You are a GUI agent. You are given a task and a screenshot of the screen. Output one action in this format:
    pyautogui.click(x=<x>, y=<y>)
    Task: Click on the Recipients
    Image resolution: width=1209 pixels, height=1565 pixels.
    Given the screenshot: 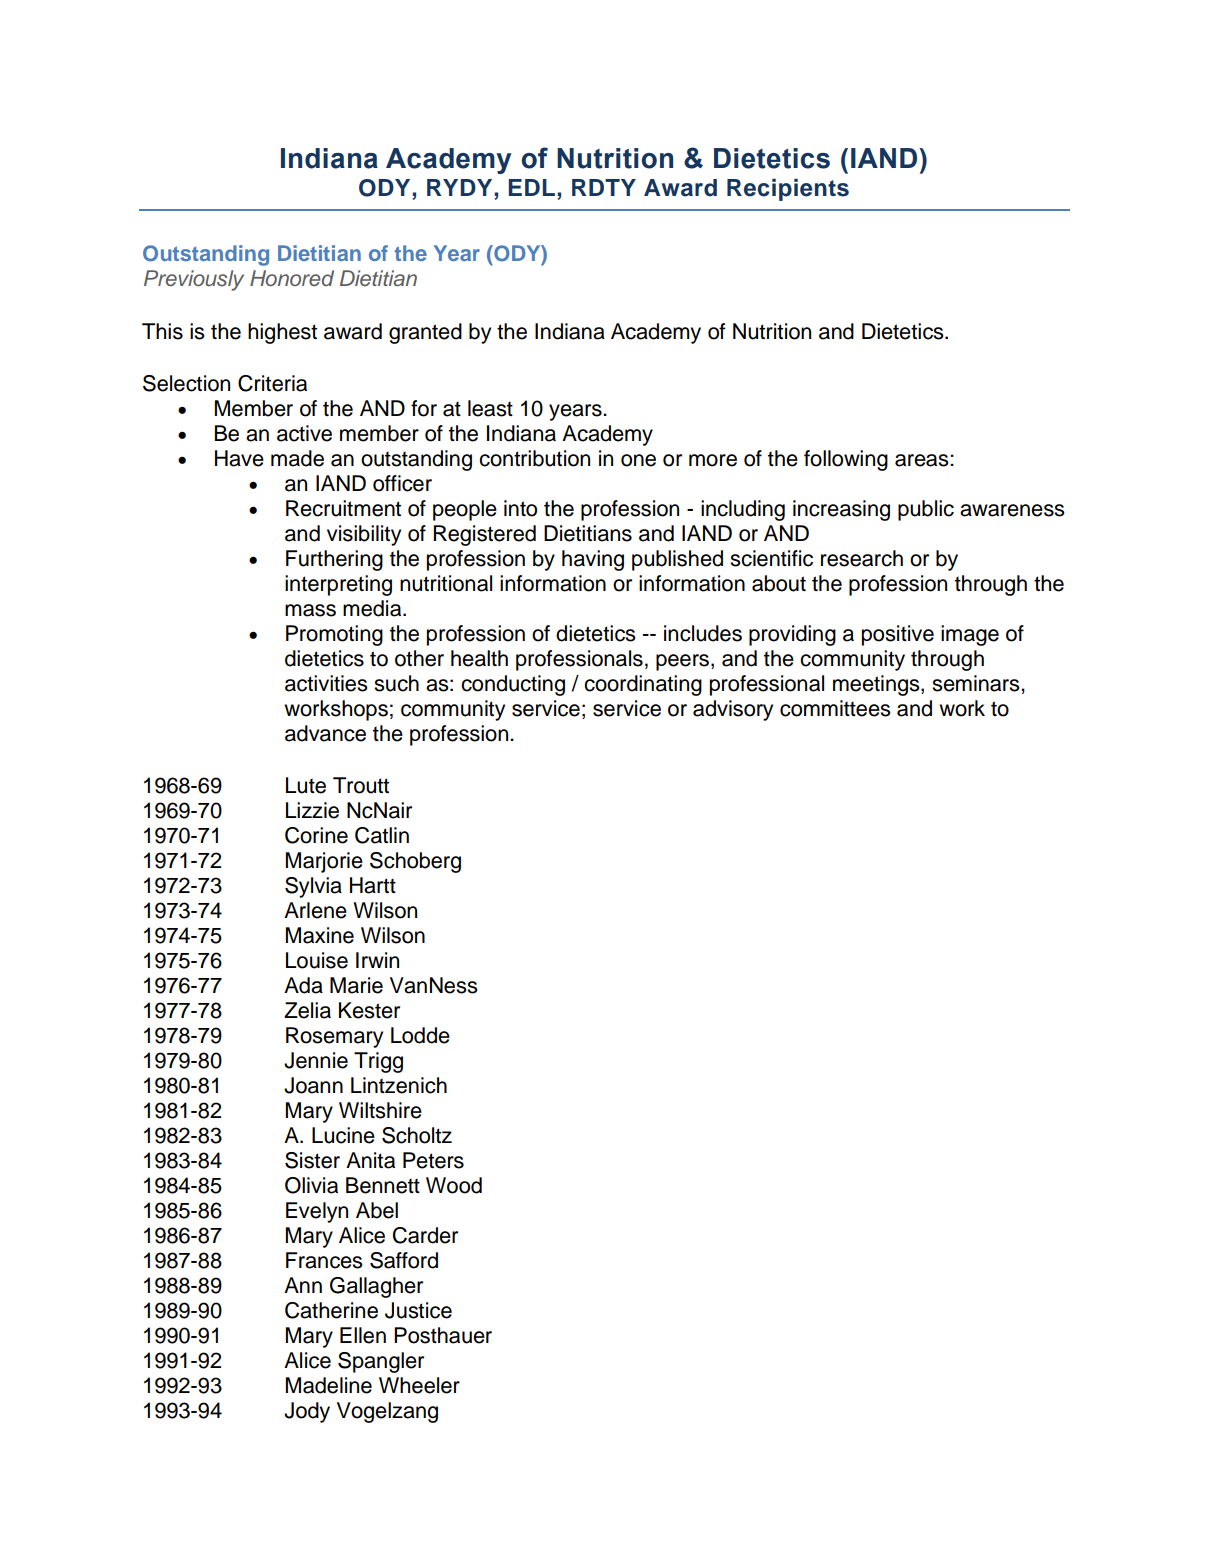 What is the action you would take?
    pyautogui.click(x=788, y=190)
